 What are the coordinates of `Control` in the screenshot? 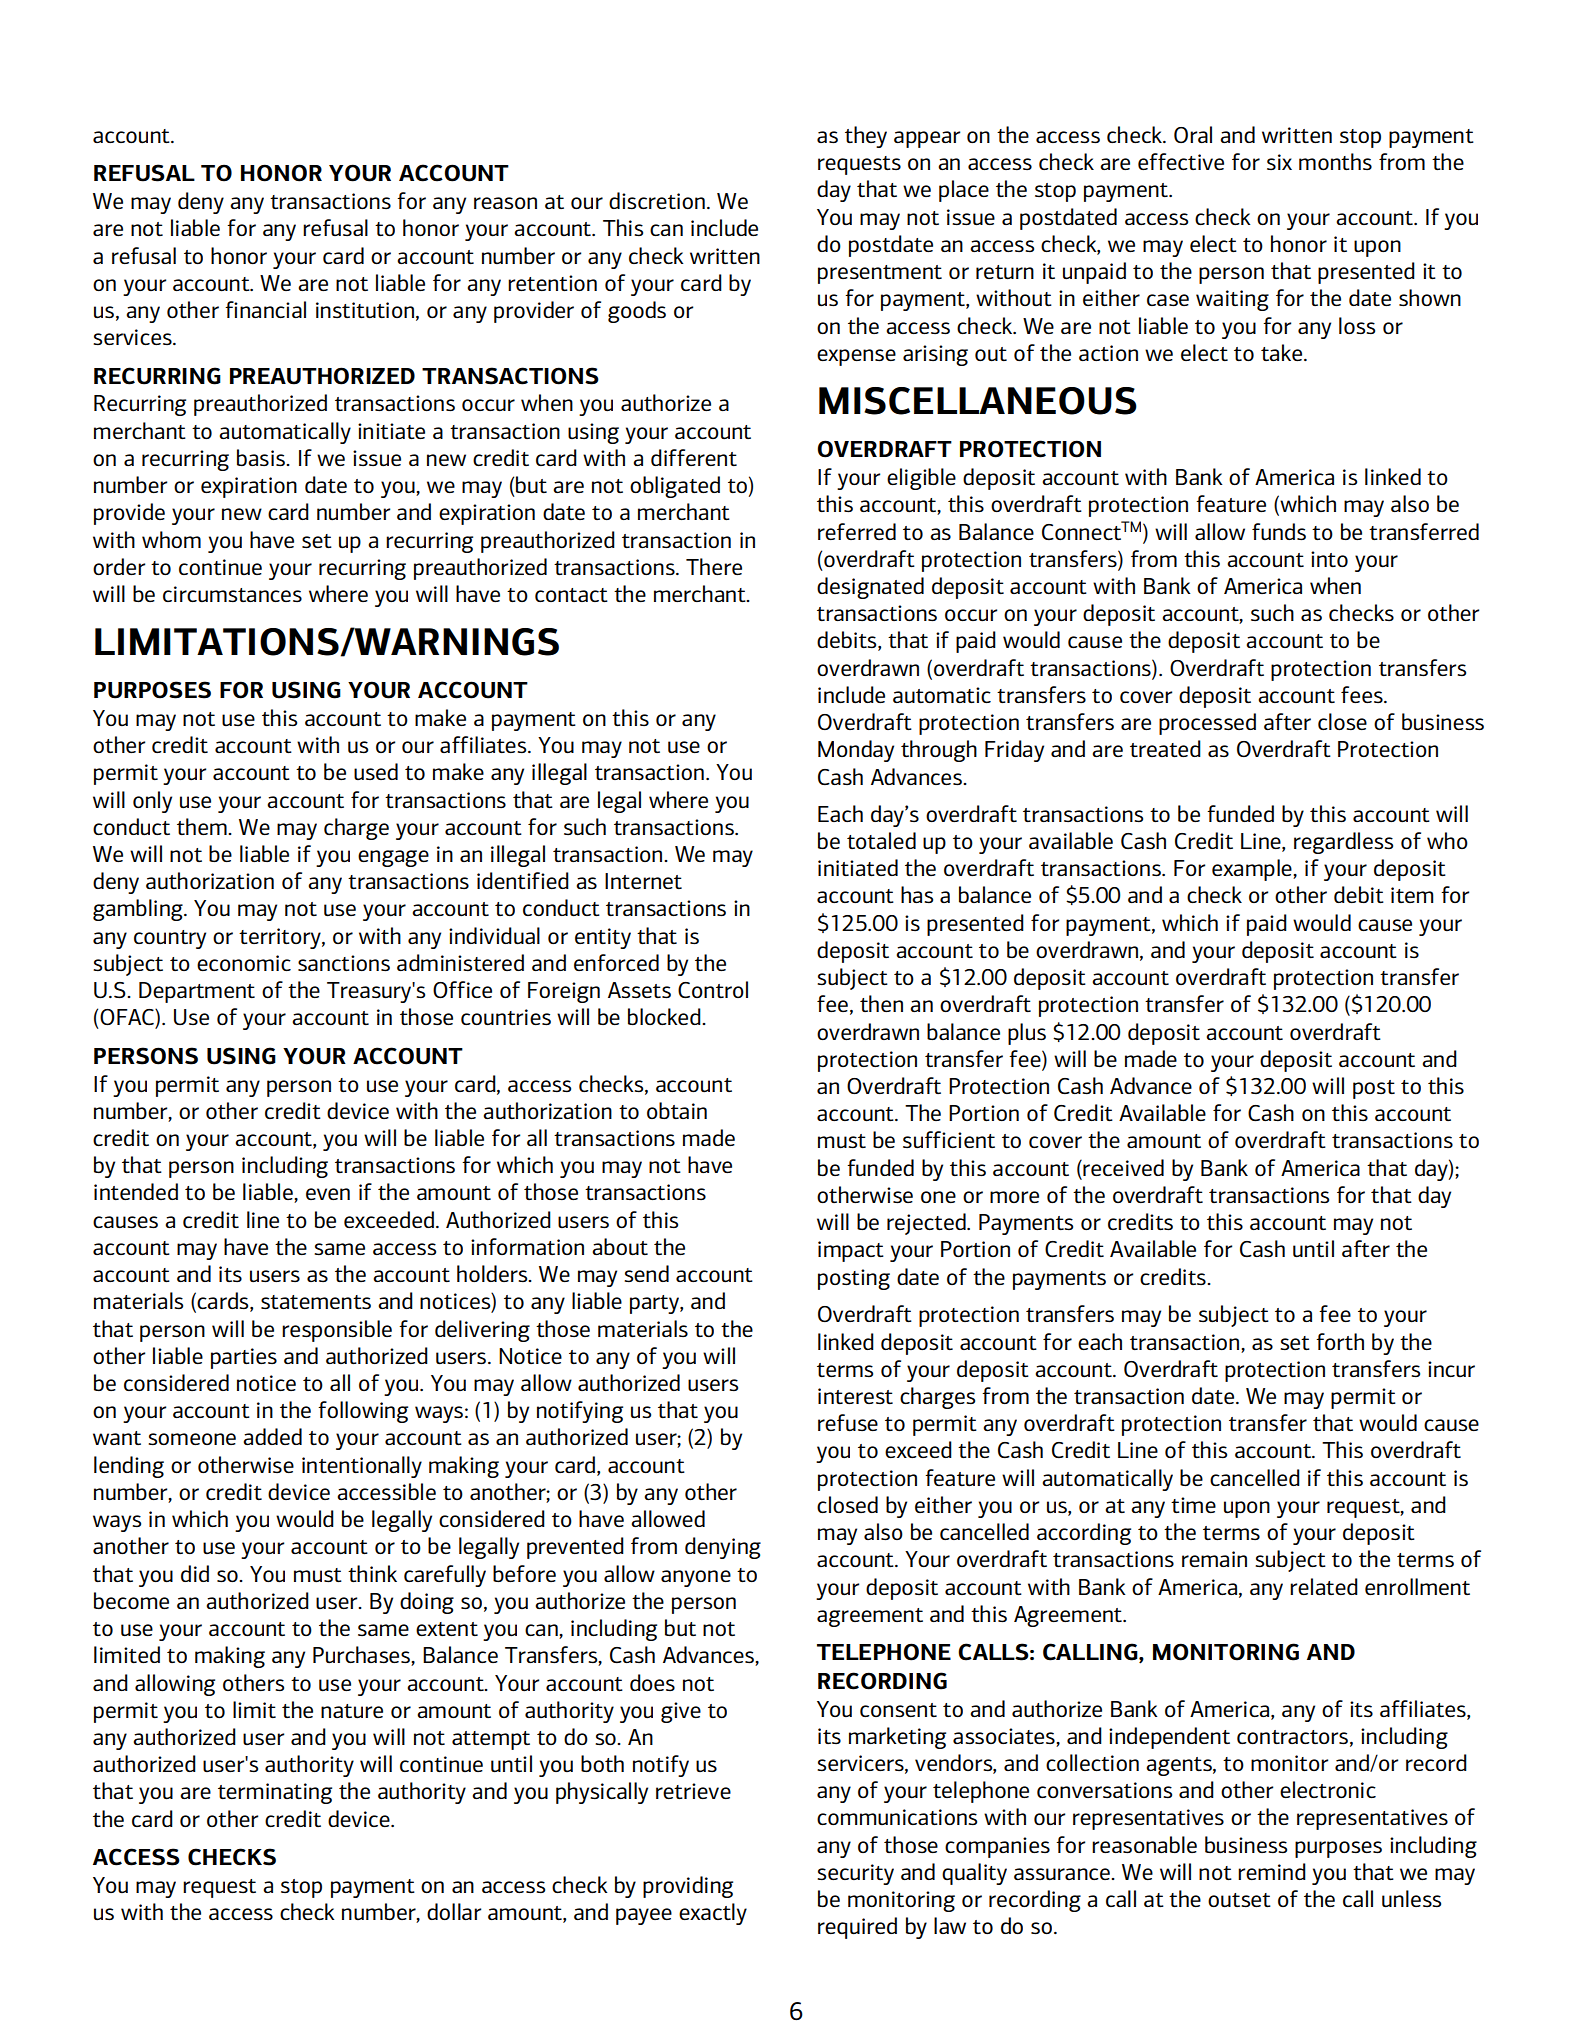 It's located at (713, 989).
